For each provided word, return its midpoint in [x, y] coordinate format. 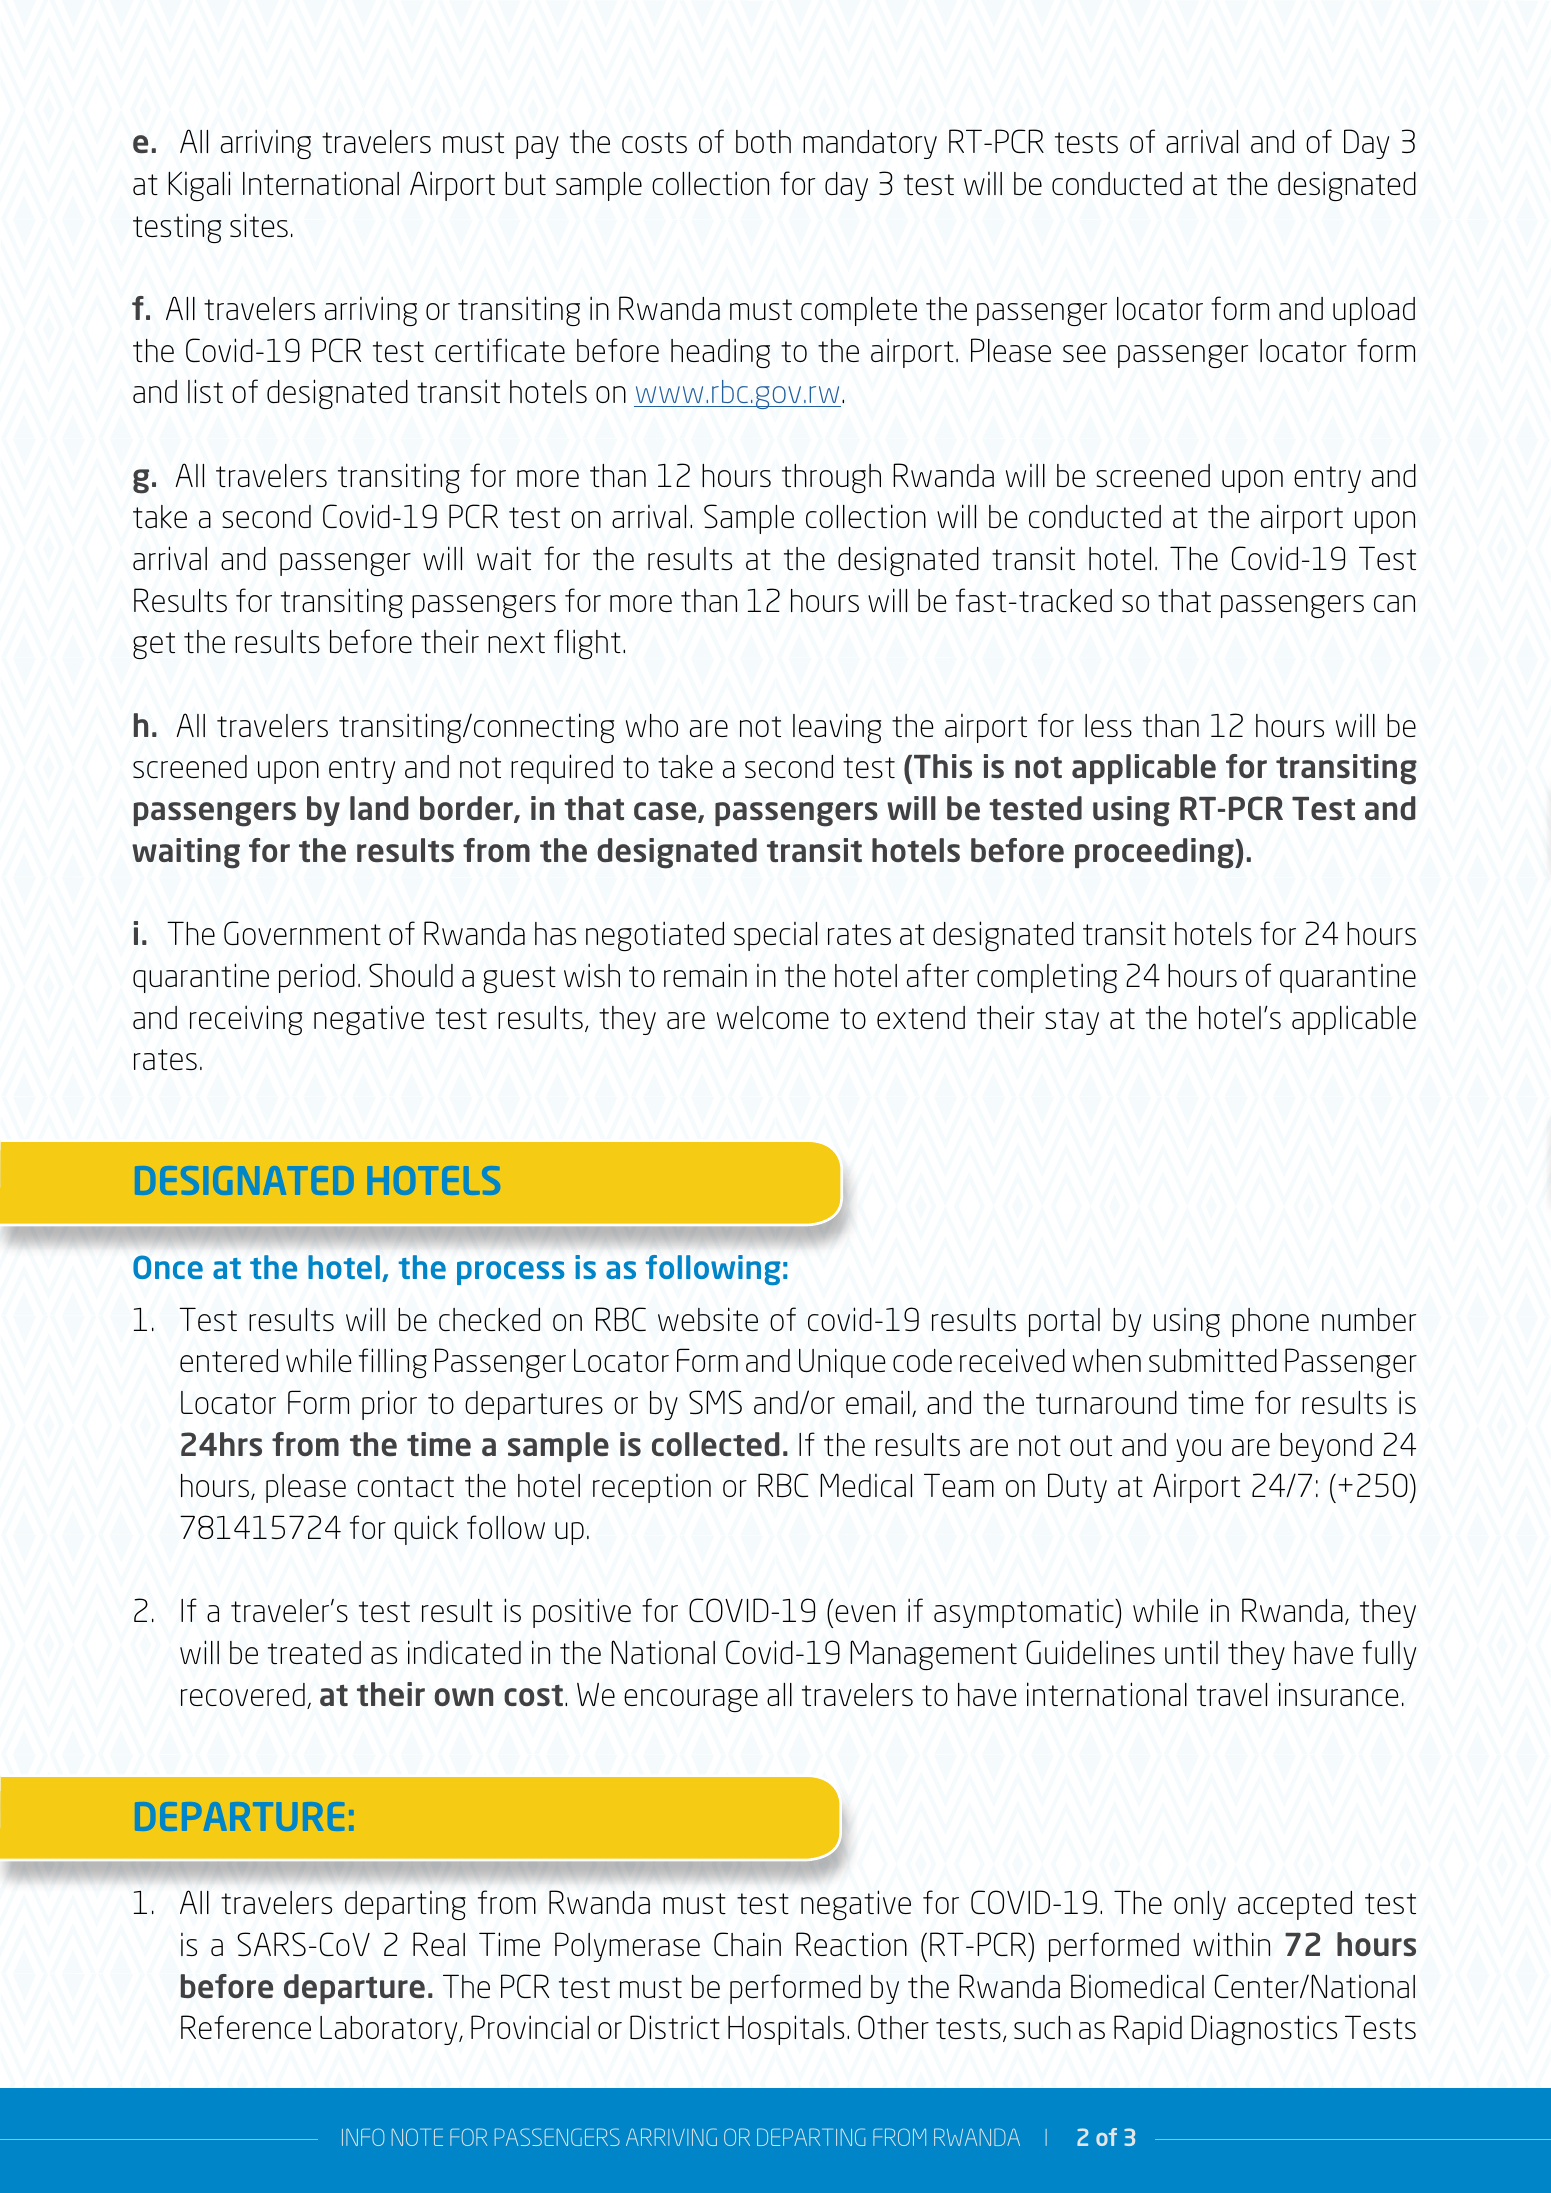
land [379, 808]
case [666, 812]
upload [1374, 311]
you [1198, 1450]
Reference [246, 2027]
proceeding [1155, 853]
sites [259, 225]
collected [716, 1444]
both [763, 141]
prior [389, 1405]
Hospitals [786, 2030]
